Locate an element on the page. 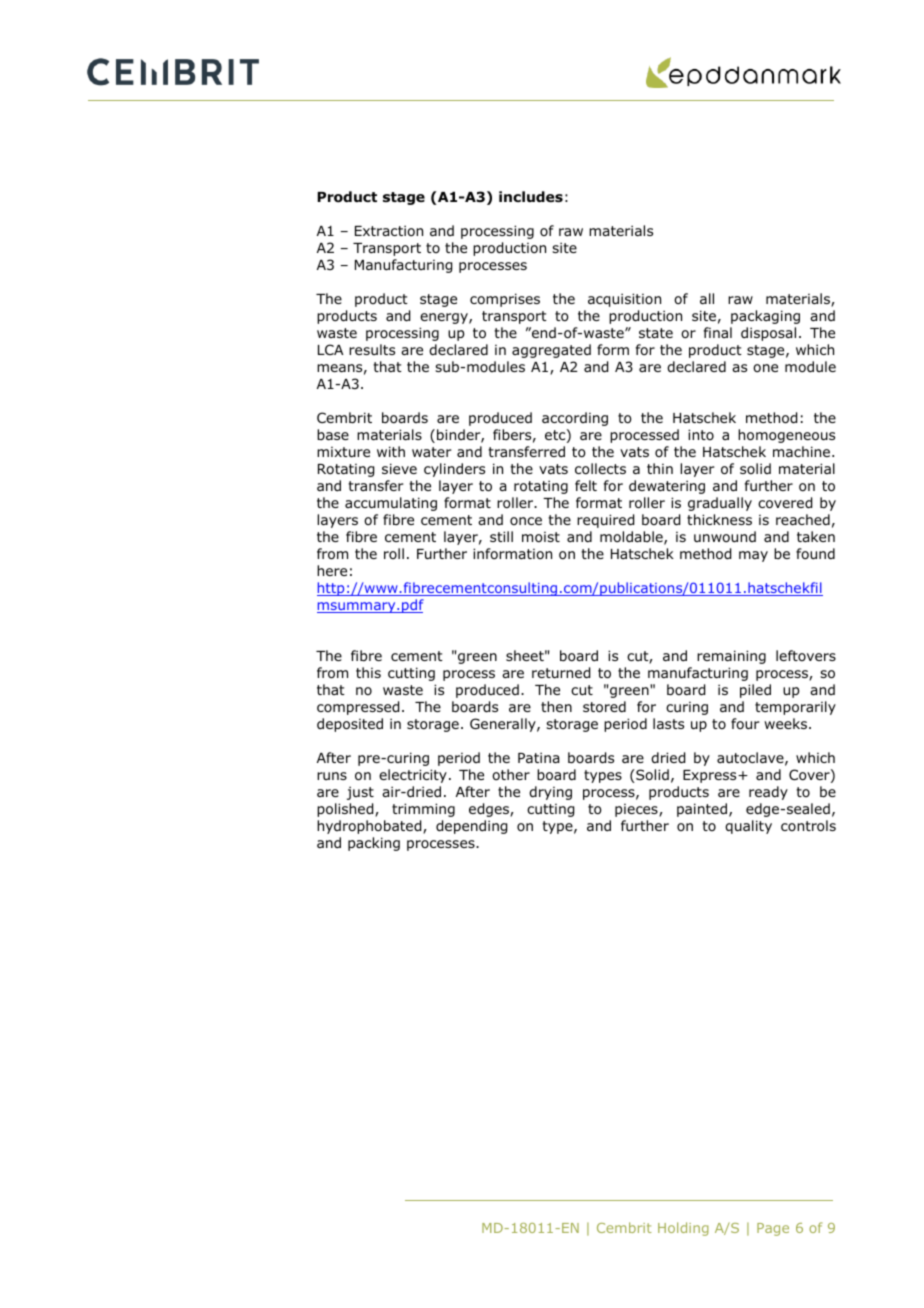 The image size is (924, 1308). packaging is located at coordinates (765, 317).
